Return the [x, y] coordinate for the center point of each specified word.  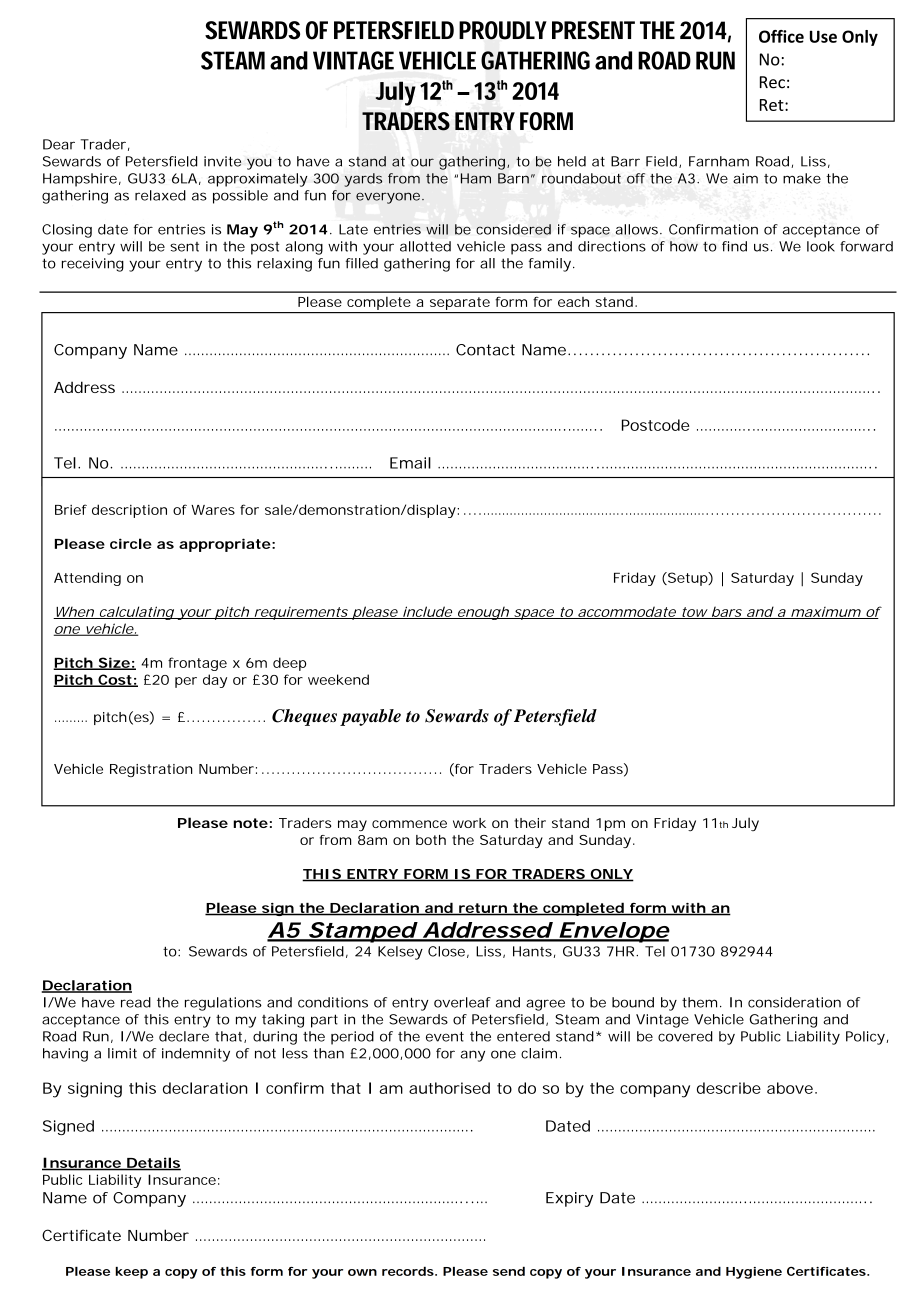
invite [222, 161]
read [136, 1002]
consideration [794, 1002]
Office [781, 36]
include [427, 612]
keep [131, 1273]
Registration [151, 770]
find [734, 246]
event [445, 1037]
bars [726, 612]
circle [131, 543]
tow [694, 613]
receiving [93, 265]
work [469, 823]
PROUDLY [503, 30]
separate [460, 303]
